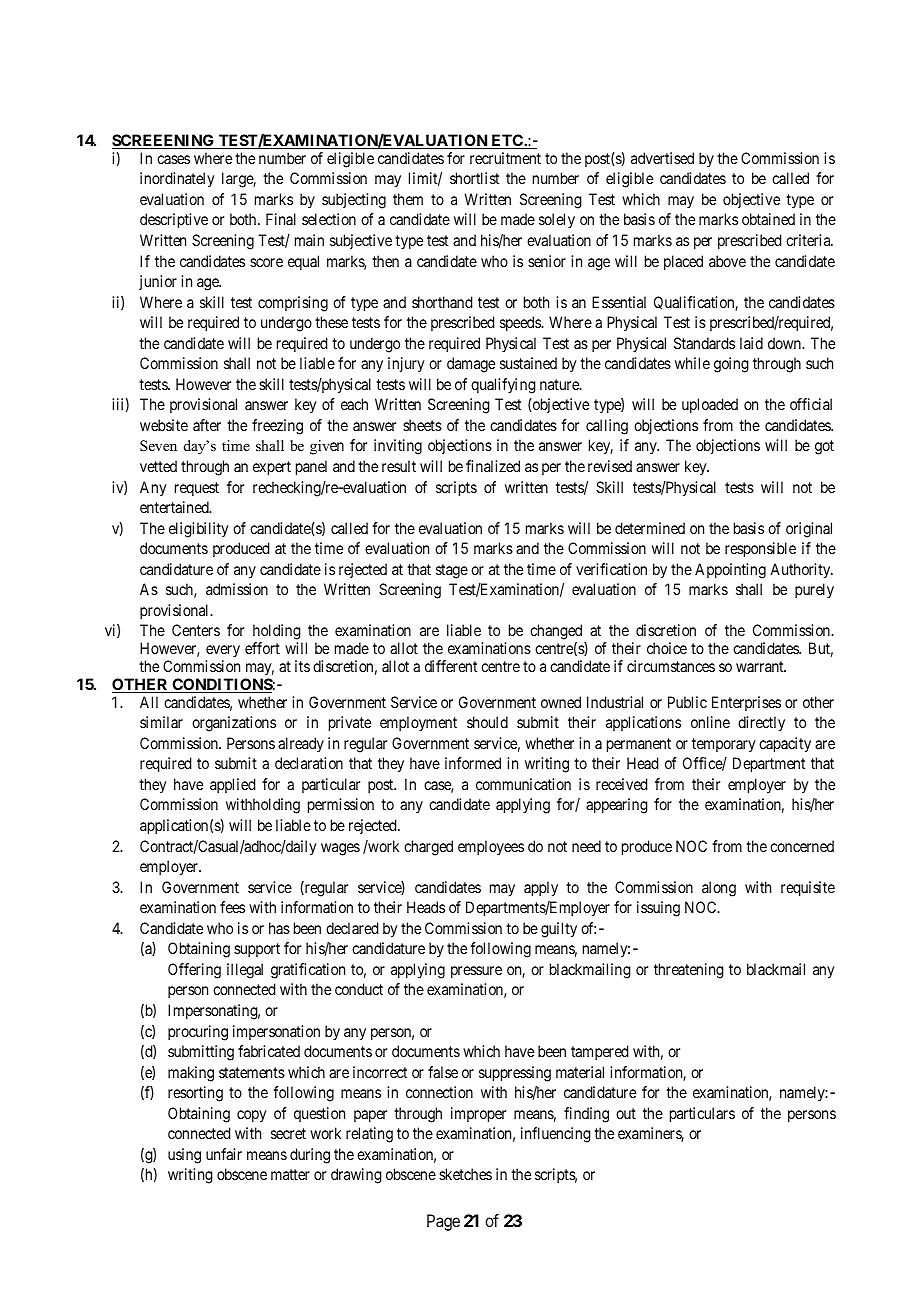  I want to click on should, so click(487, 722).
